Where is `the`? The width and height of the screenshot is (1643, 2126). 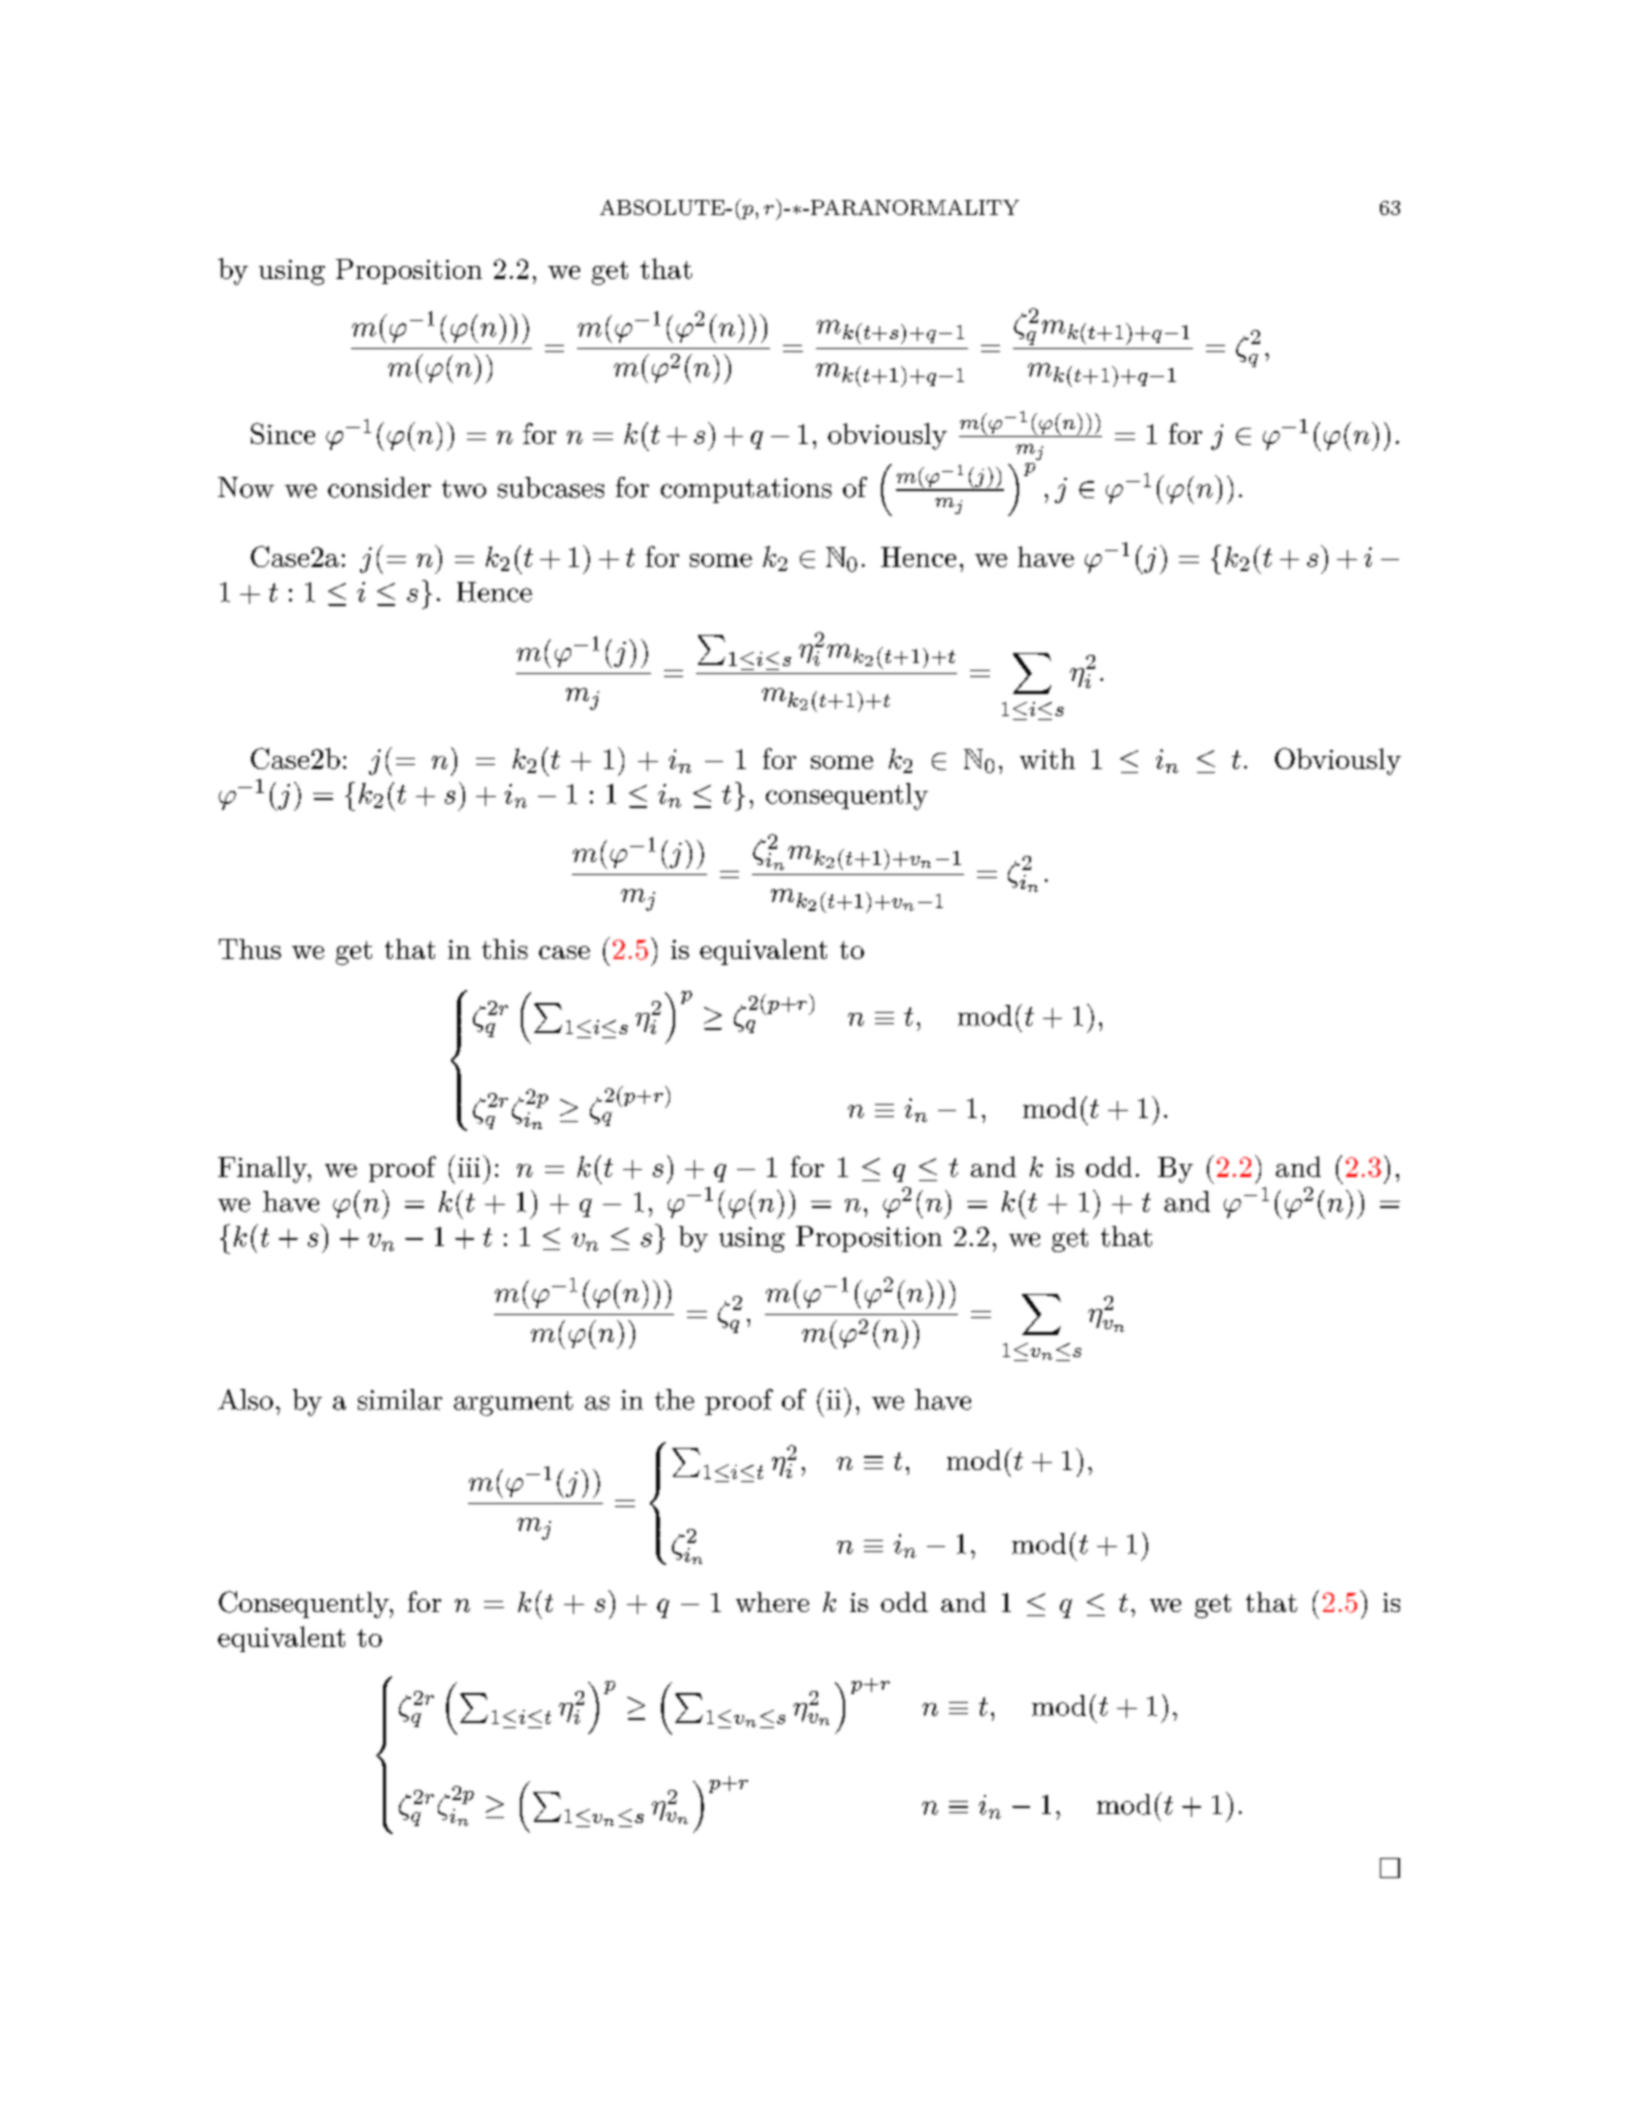 the is located at coordinates (674, 1399).
